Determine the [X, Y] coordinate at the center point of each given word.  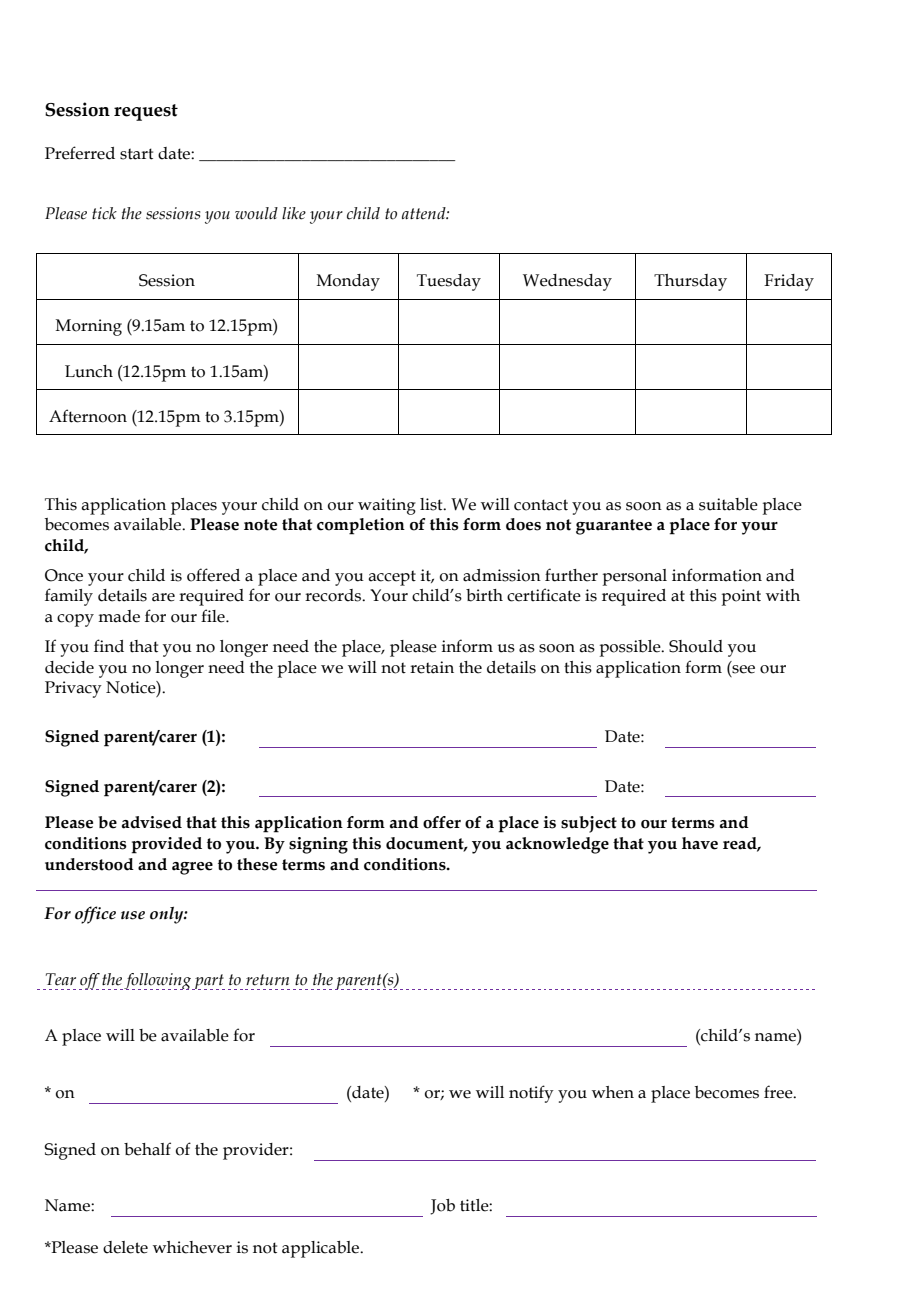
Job [442, 1207]
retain [432, 667]
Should [696, 646]
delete [125, 1247]
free [779, 1092]
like [294, 213]
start [136, 154]
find [109, 646]
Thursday [690, 282]
